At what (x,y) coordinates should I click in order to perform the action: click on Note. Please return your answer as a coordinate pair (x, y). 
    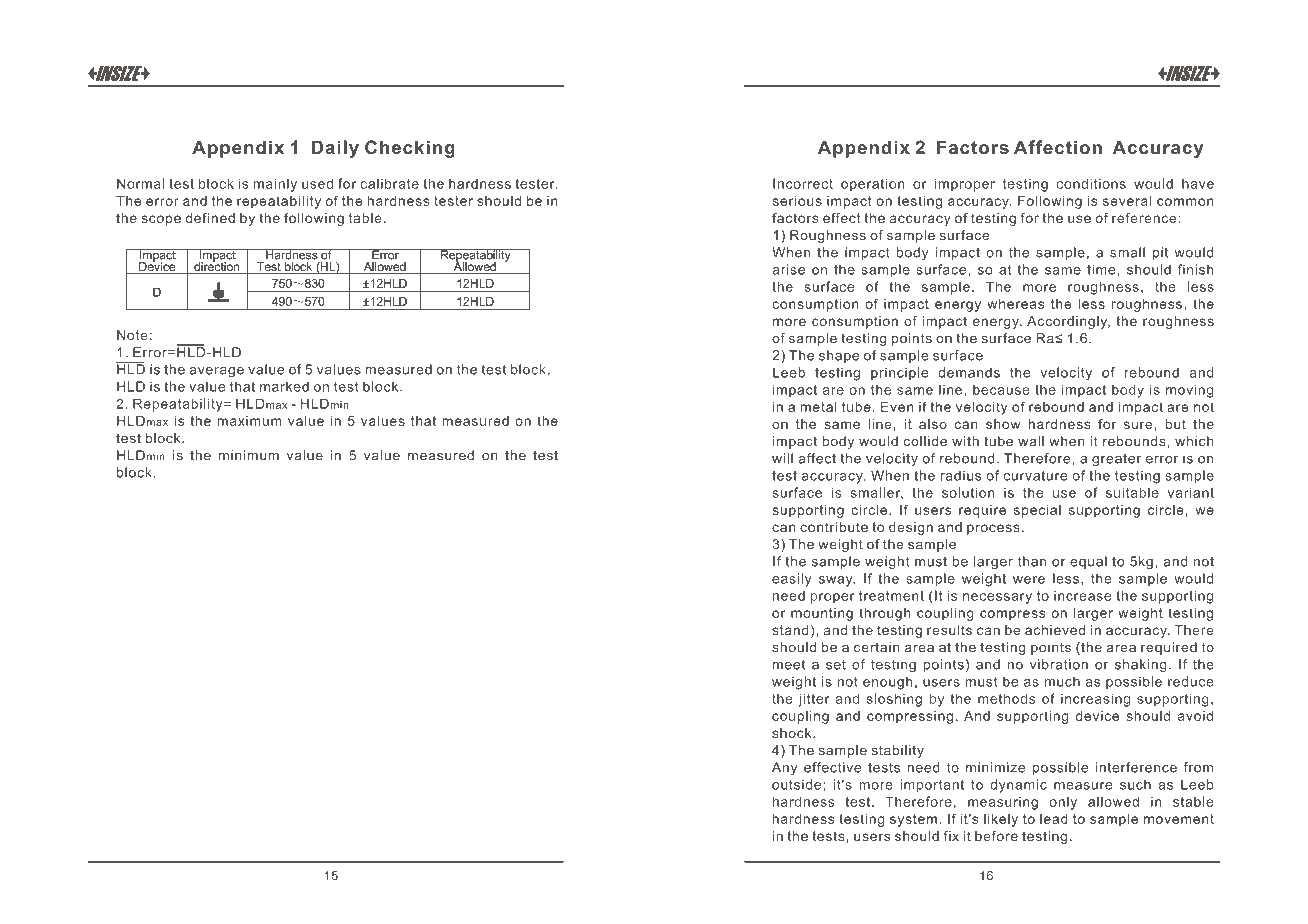
    Looking at the image, I should click on (132, 335).
